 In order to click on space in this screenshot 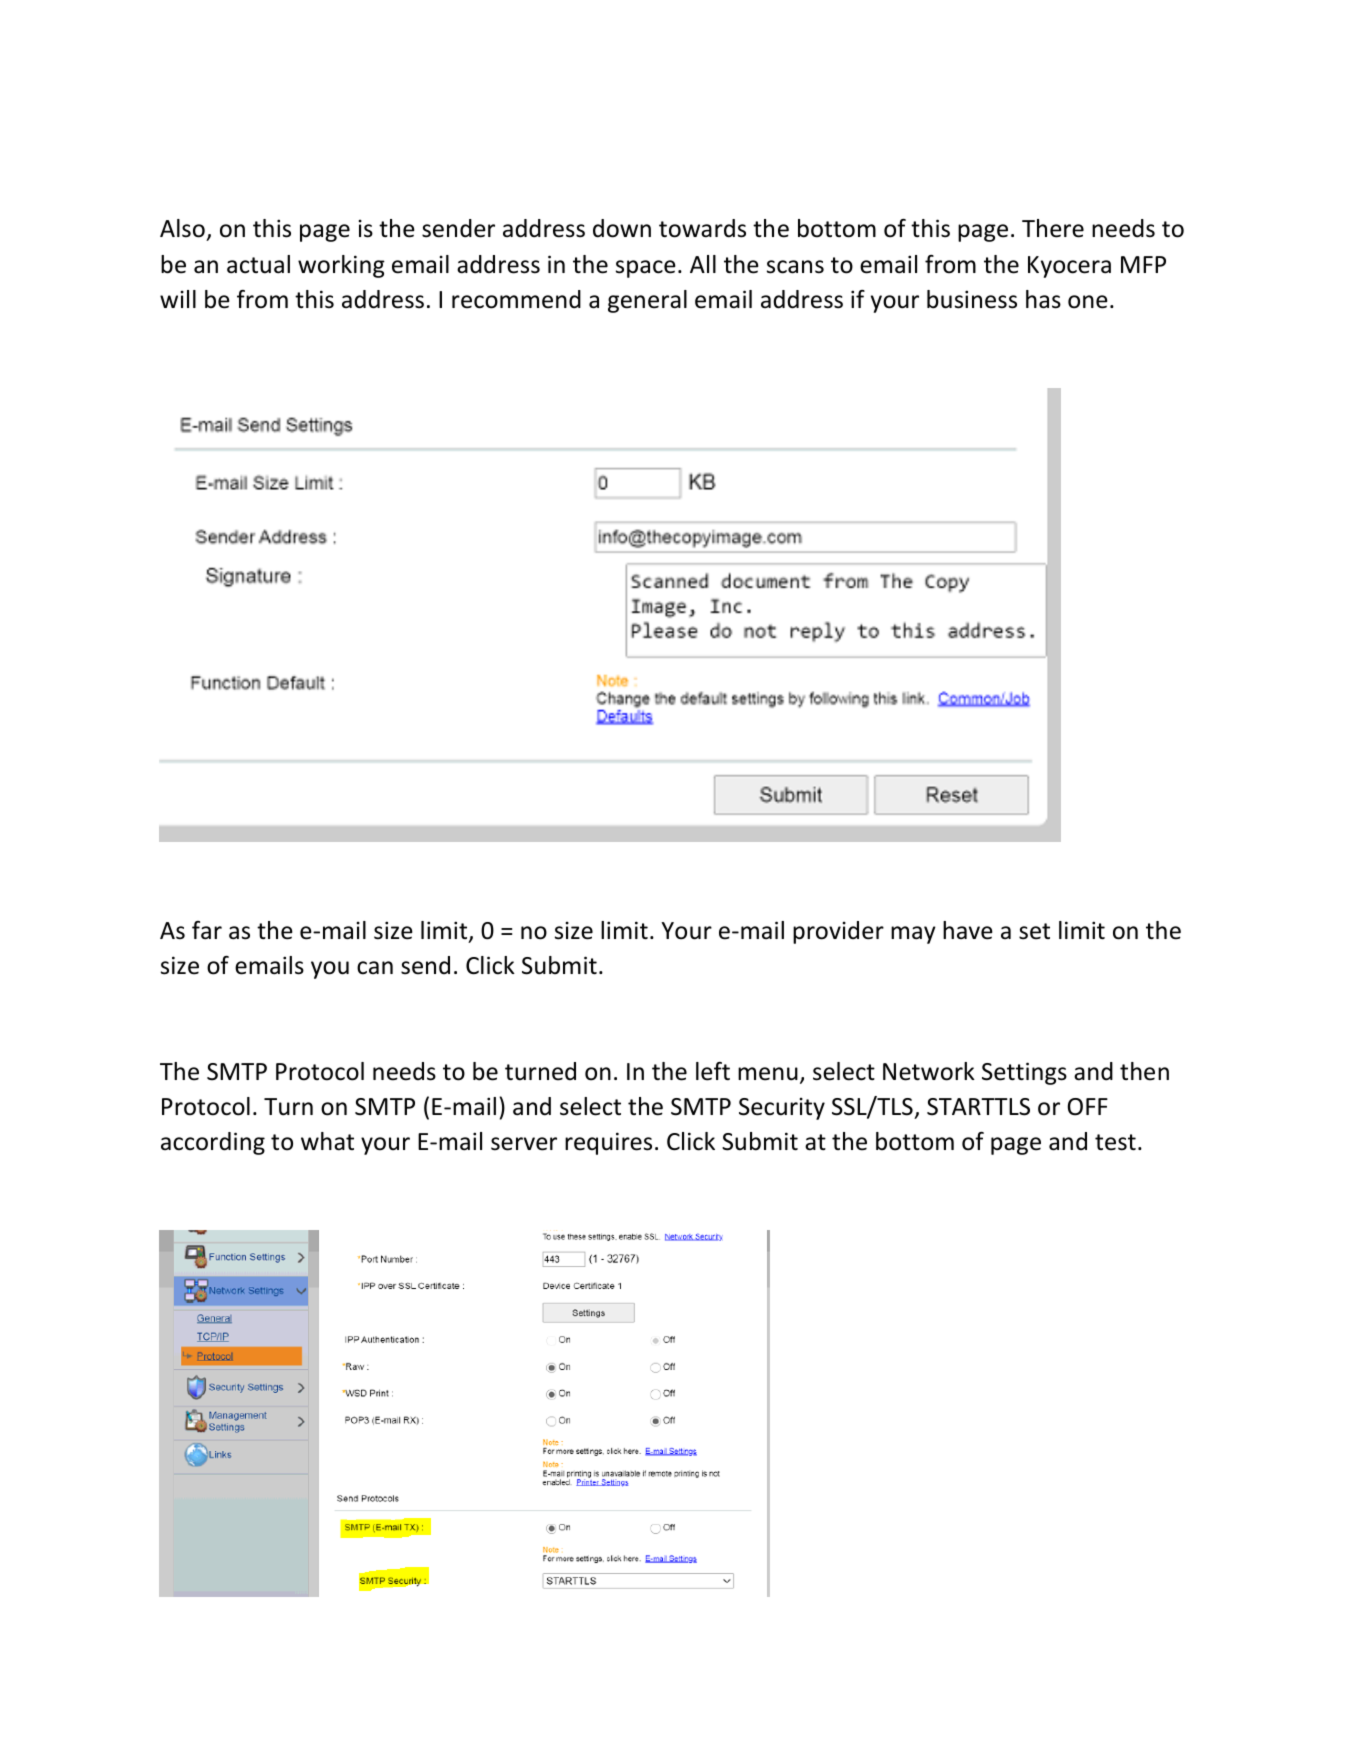, I will do `click(646, 269)`.
